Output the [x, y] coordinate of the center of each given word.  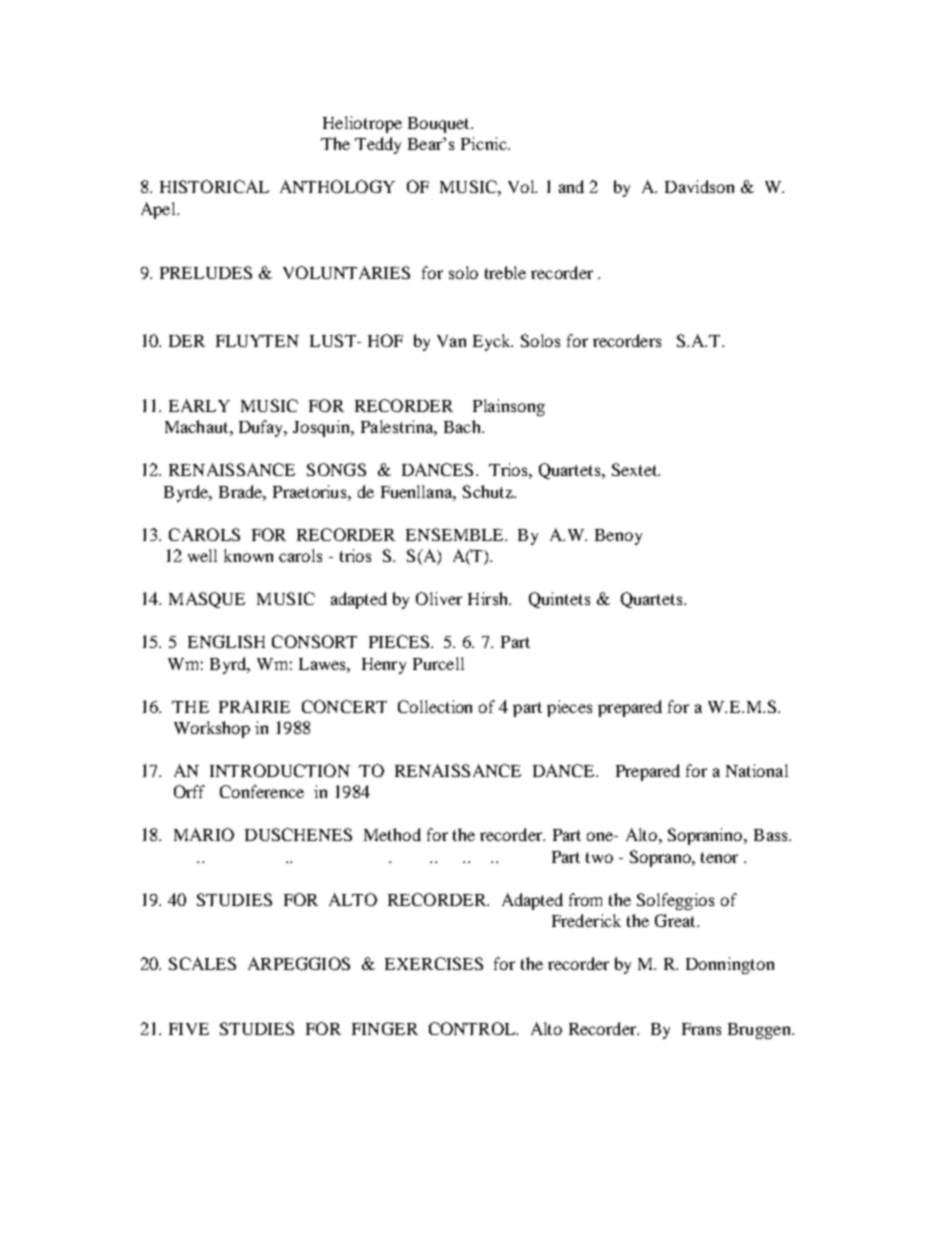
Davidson [699, 186]
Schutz [489, 491]
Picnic [485, 143]
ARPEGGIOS [299, 963]
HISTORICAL [214, 186]
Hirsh [489, 598]
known [248, 555]
